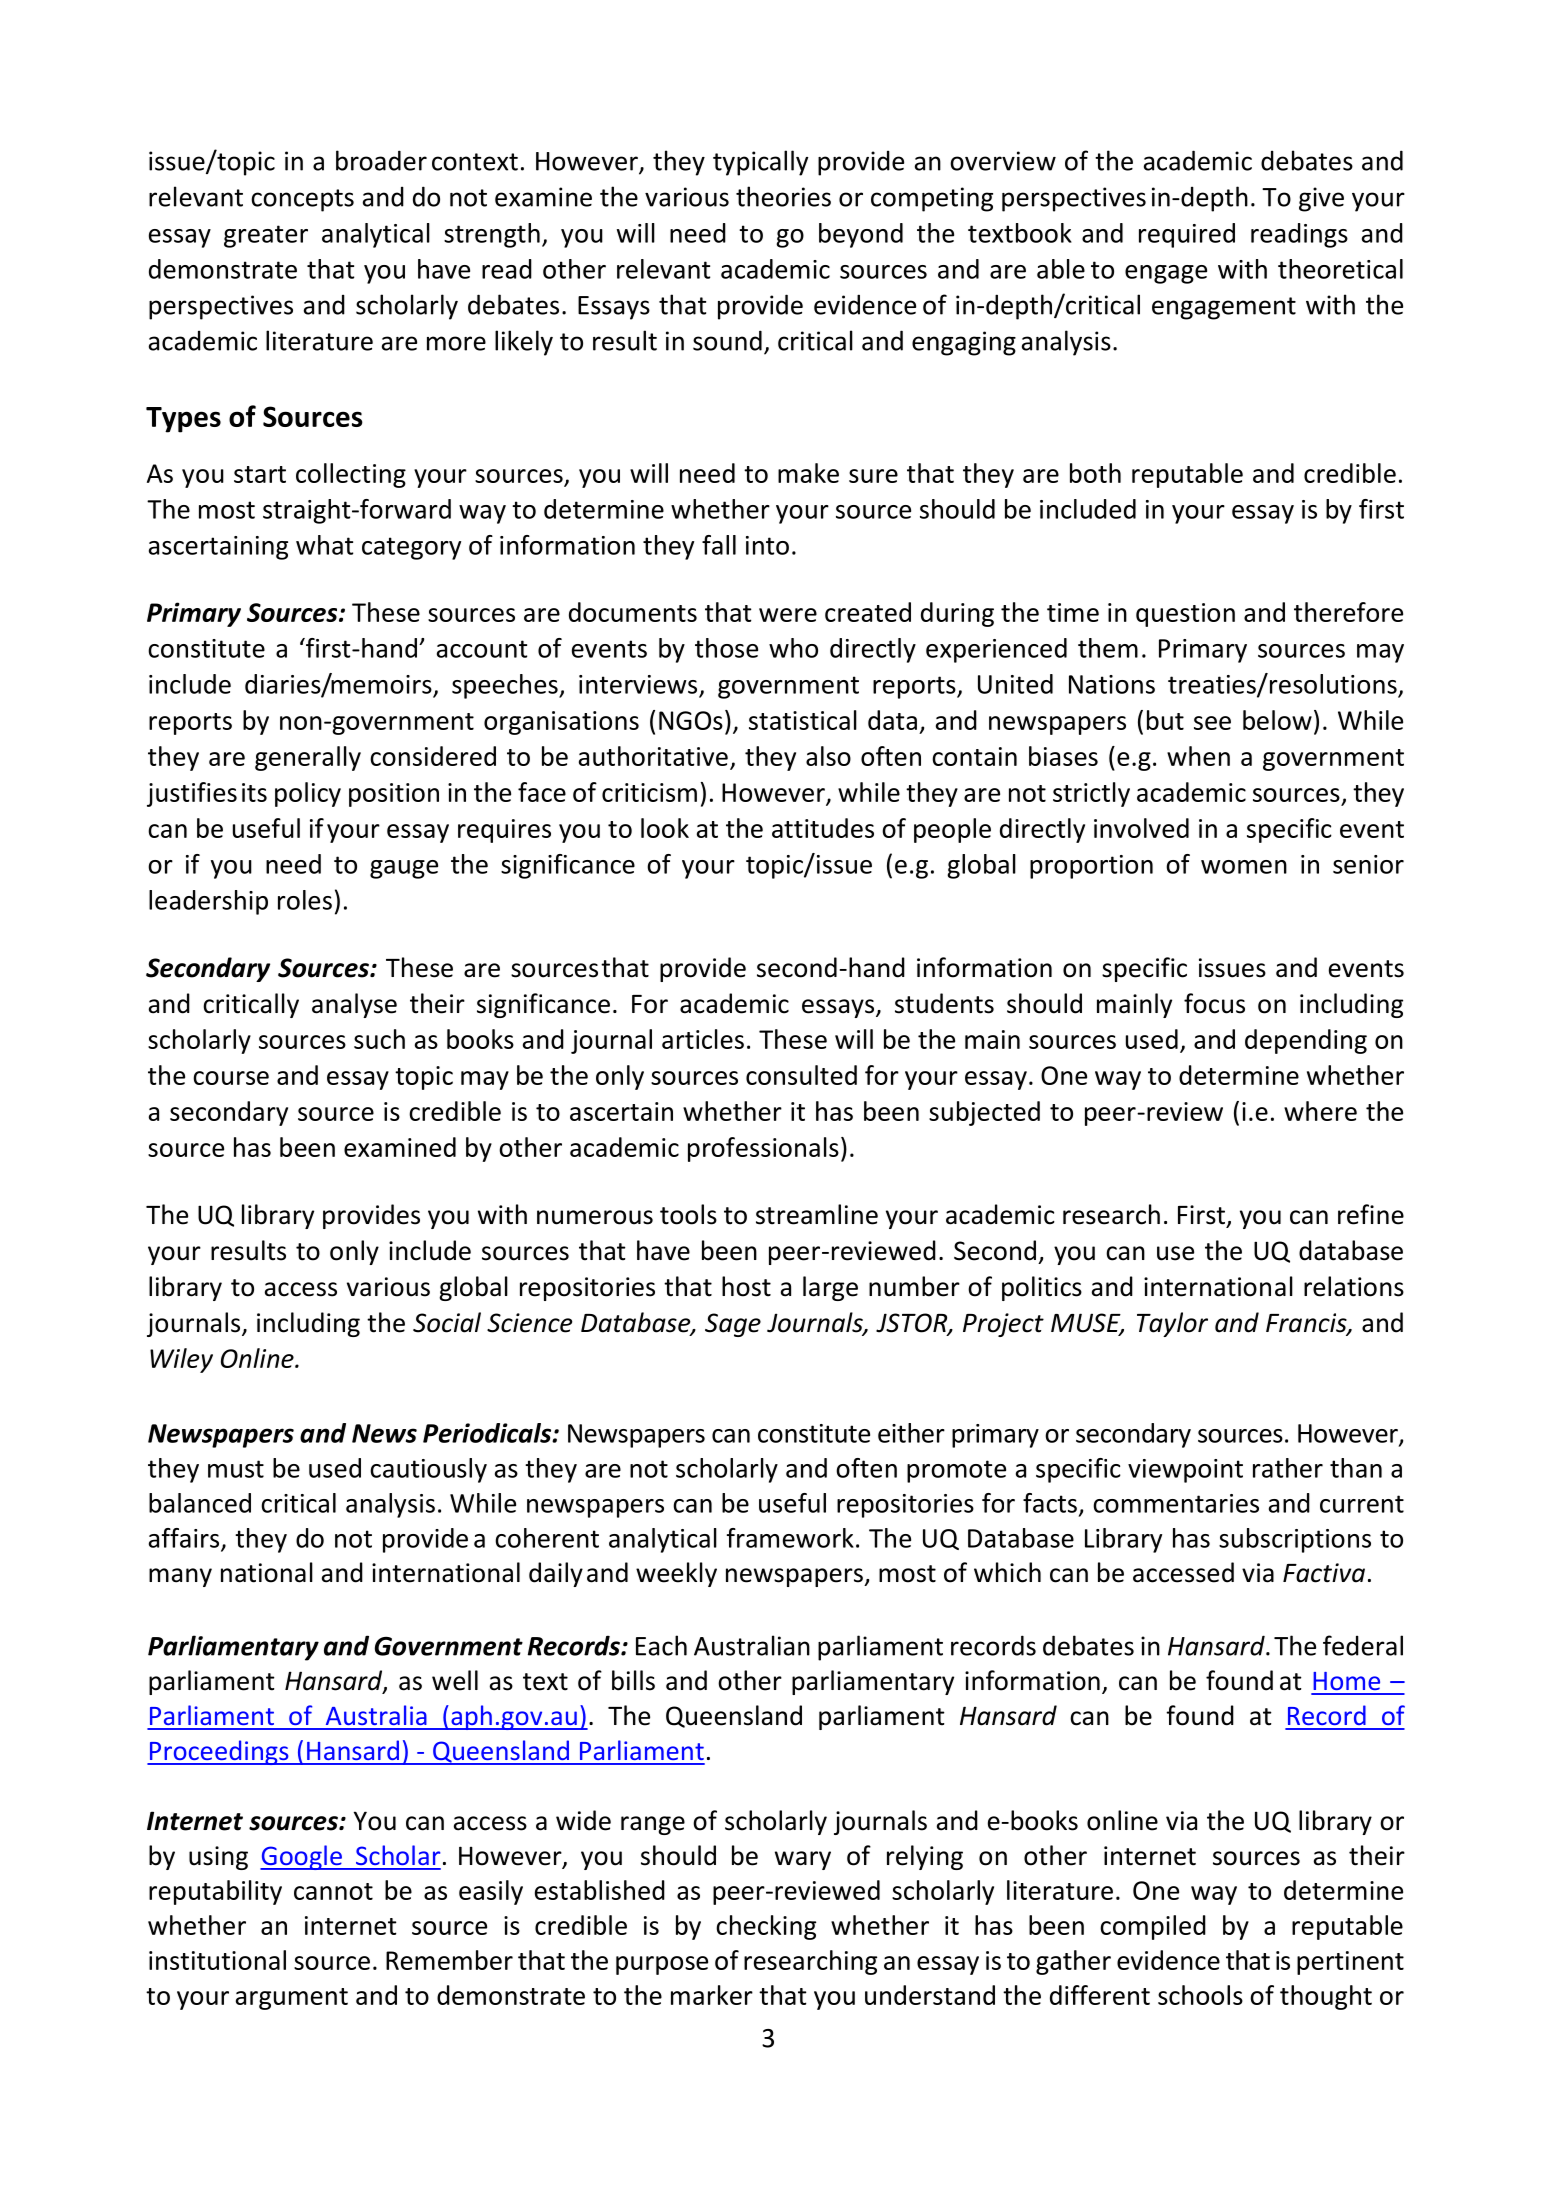  I want to click on depending, so click(1306, 1041).
